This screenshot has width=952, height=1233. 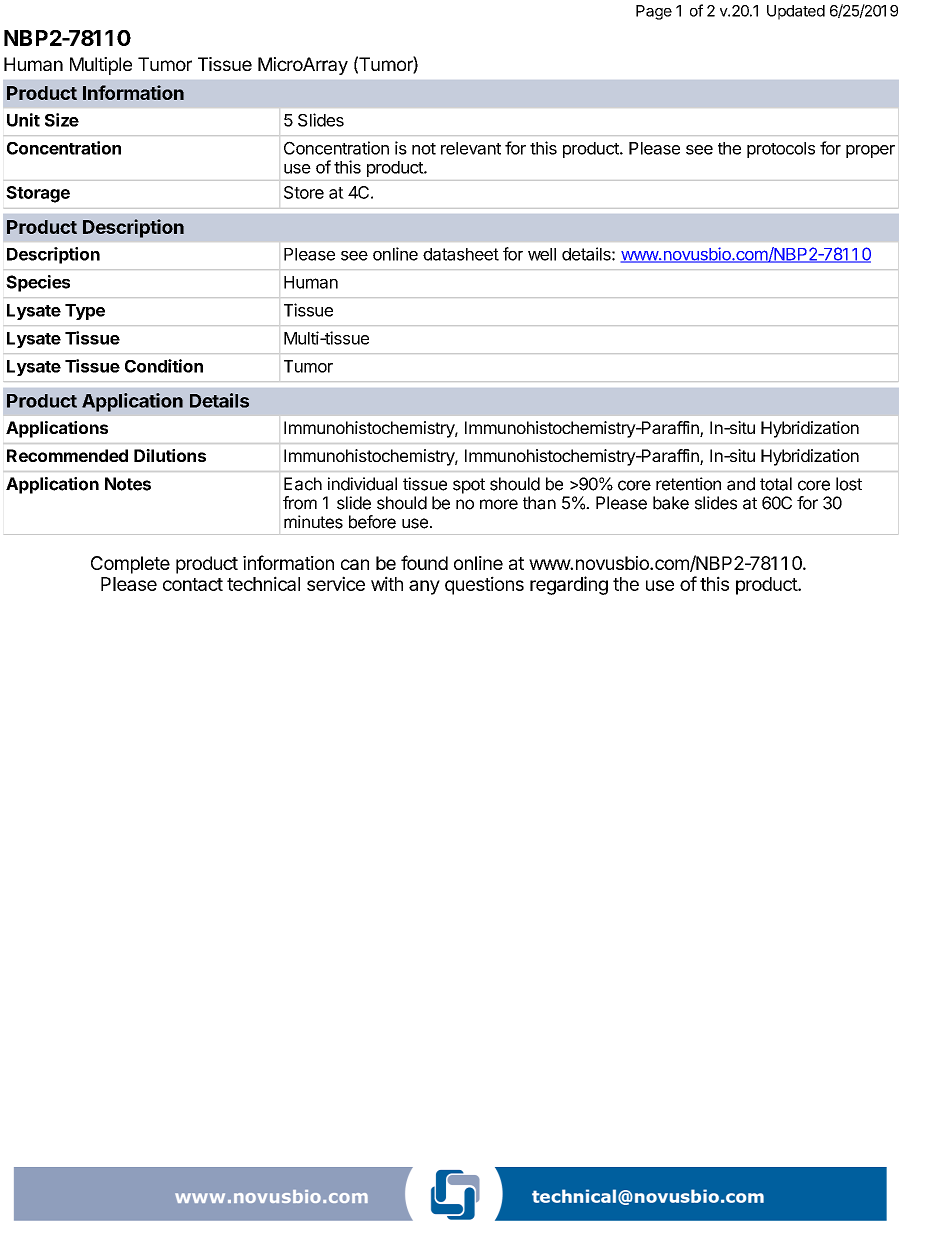 What do you see at coordinates (85, 312) in the screenshot?
I see `Type` at bounding box center [85, 312].
